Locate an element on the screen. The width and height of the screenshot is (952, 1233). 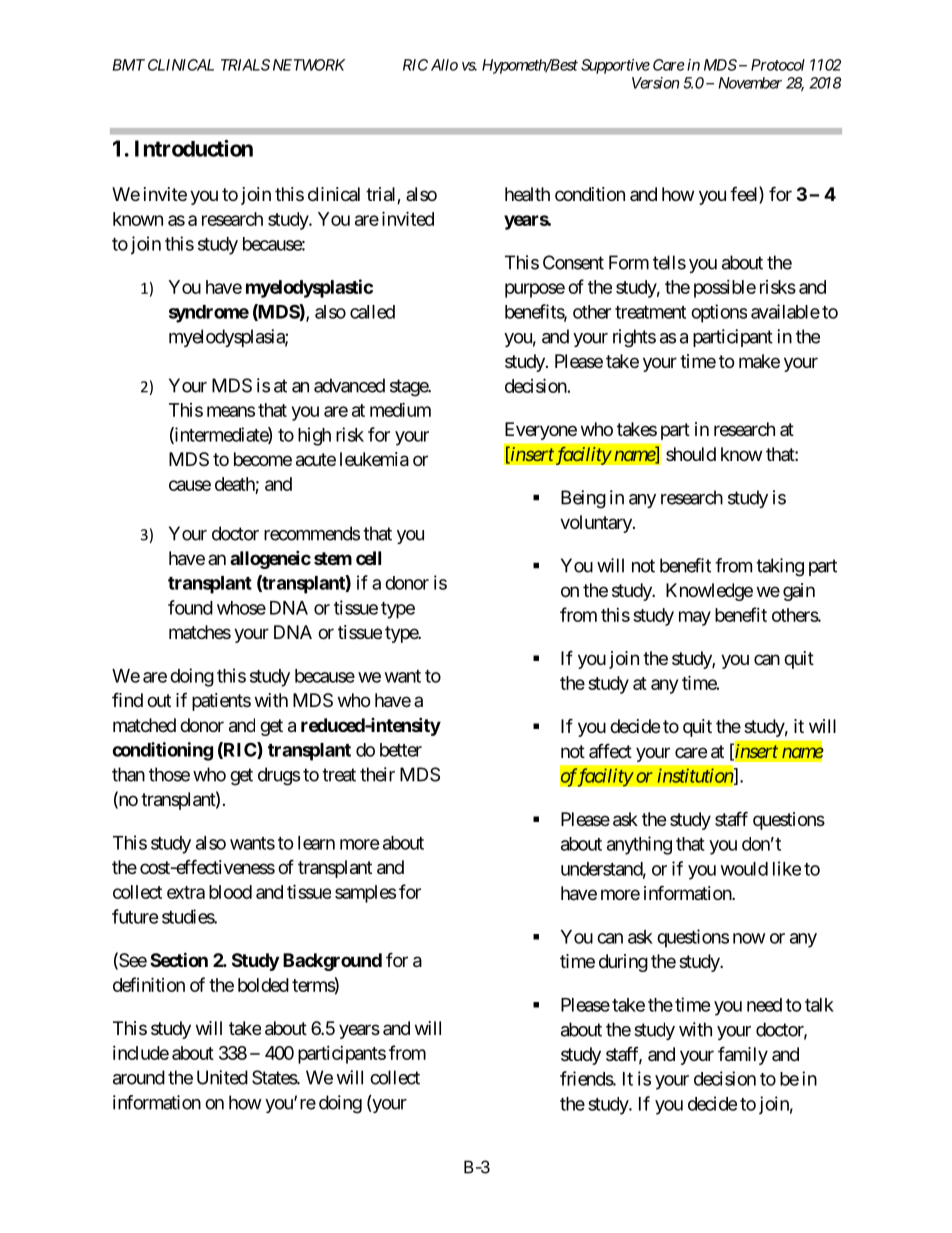
family is located at coordinates (743, 1055).
